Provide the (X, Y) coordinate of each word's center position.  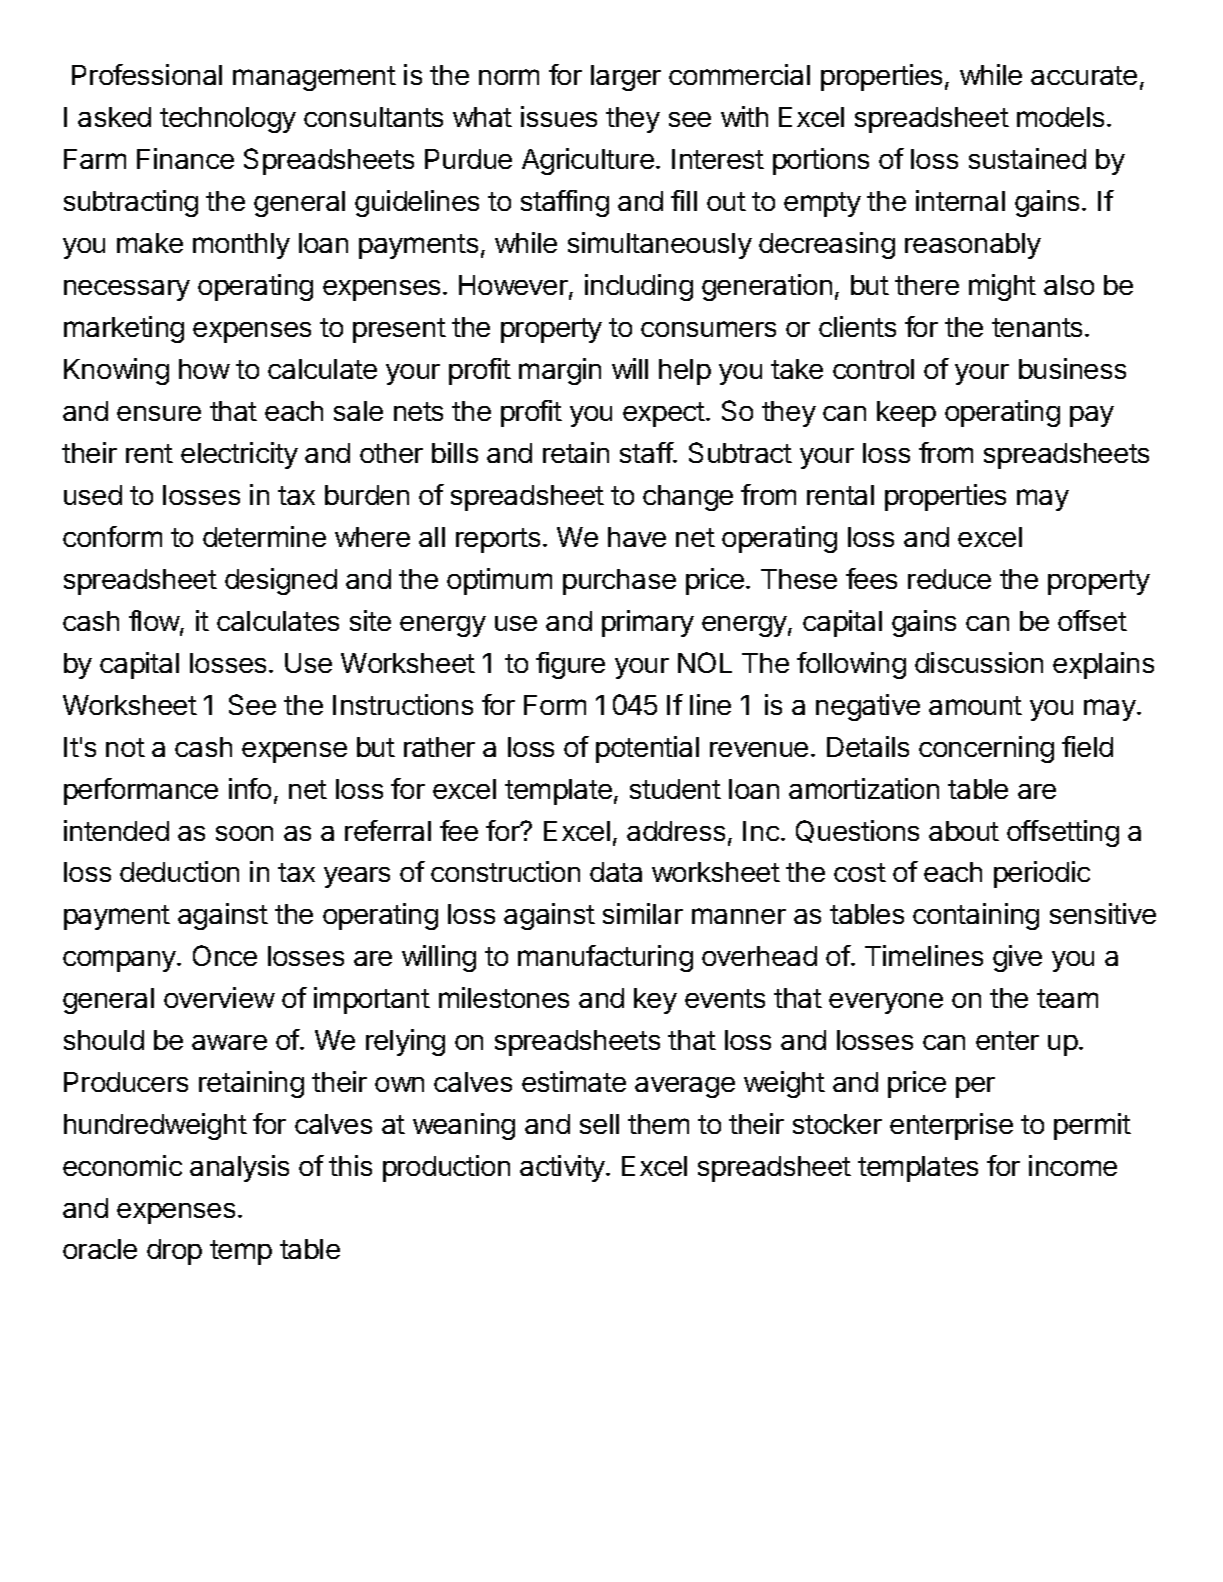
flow (155, 622)
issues (559, 116)
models (1060, 117)
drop (174, 1252)
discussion (979, 662)
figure (570, 665)
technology (228, 120)
